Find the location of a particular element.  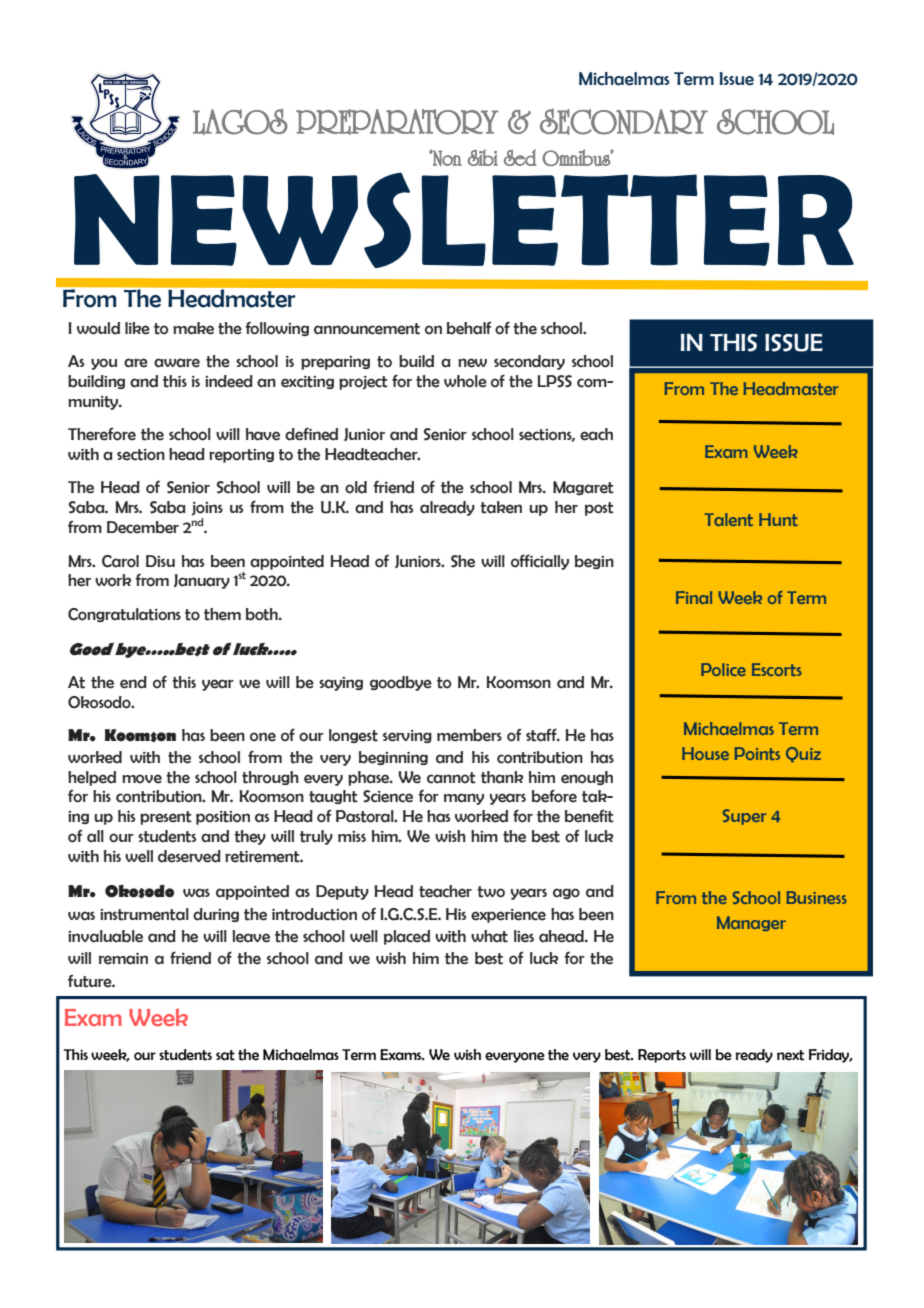

Final is located at coordinates (694, 597).
